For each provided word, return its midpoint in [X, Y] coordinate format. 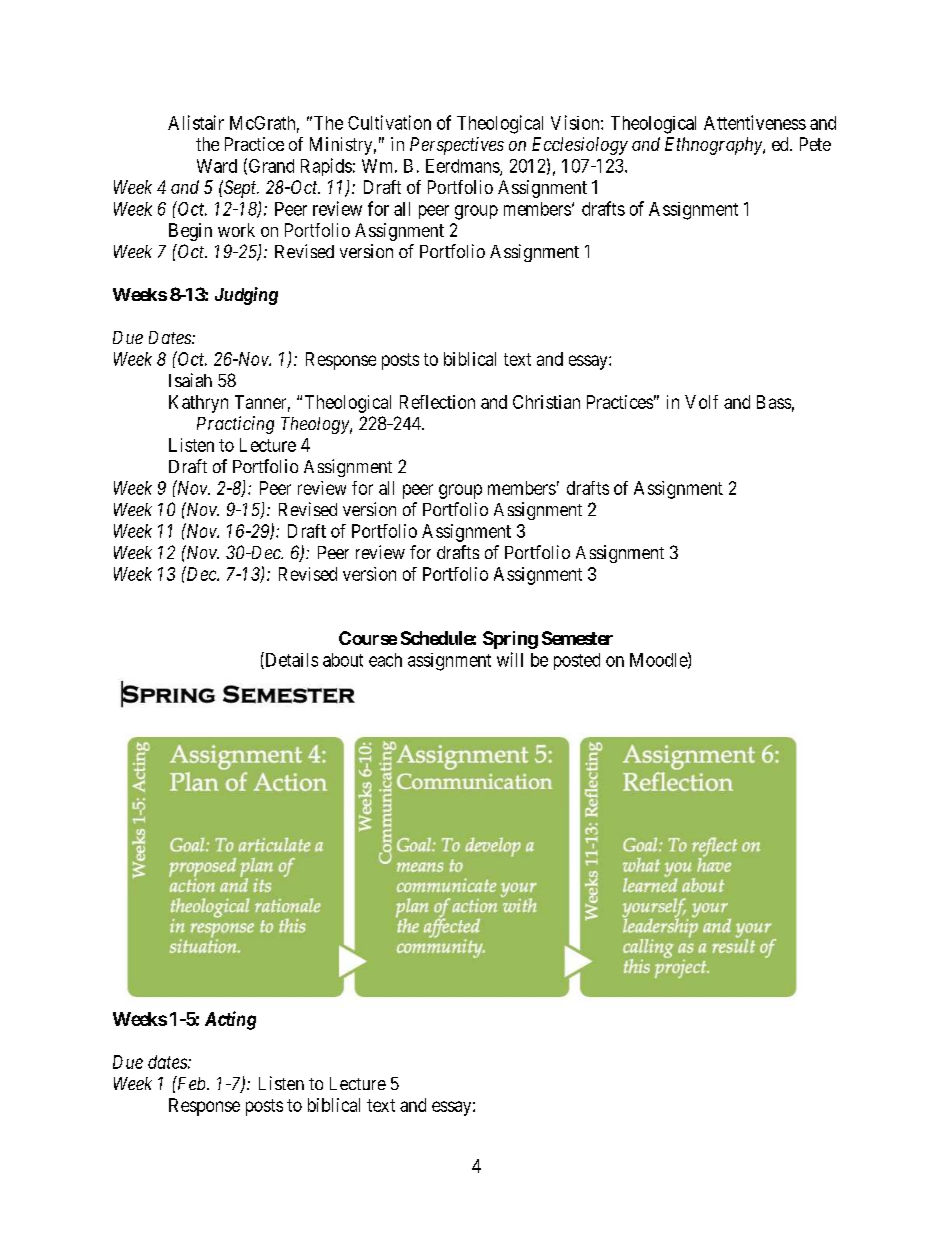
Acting [230, 1020]
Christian [546, 402]
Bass [774, 402]
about [343, 660]
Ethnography [714, 146]
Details [290, 660]
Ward [217, 166]
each [385, 660]
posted [577, 661]
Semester [577, 638]
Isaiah [190, 380]
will [510, 659]
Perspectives [457, 146]
